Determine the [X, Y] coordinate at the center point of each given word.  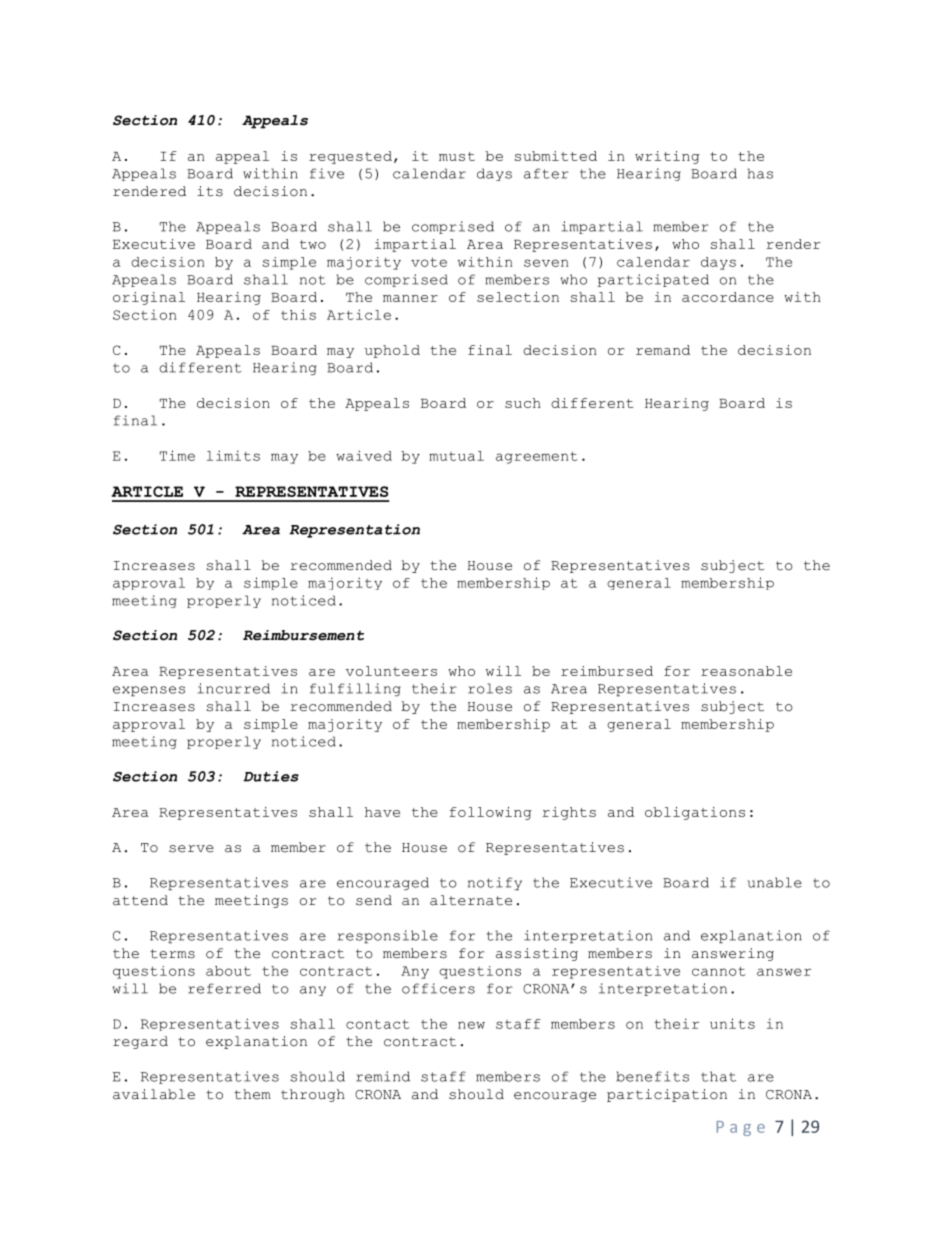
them [252, 1094]
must [457, 156]
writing [667, 157]
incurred [234, 688]
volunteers [391, 671]
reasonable [746, 671]
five [327, 173]
